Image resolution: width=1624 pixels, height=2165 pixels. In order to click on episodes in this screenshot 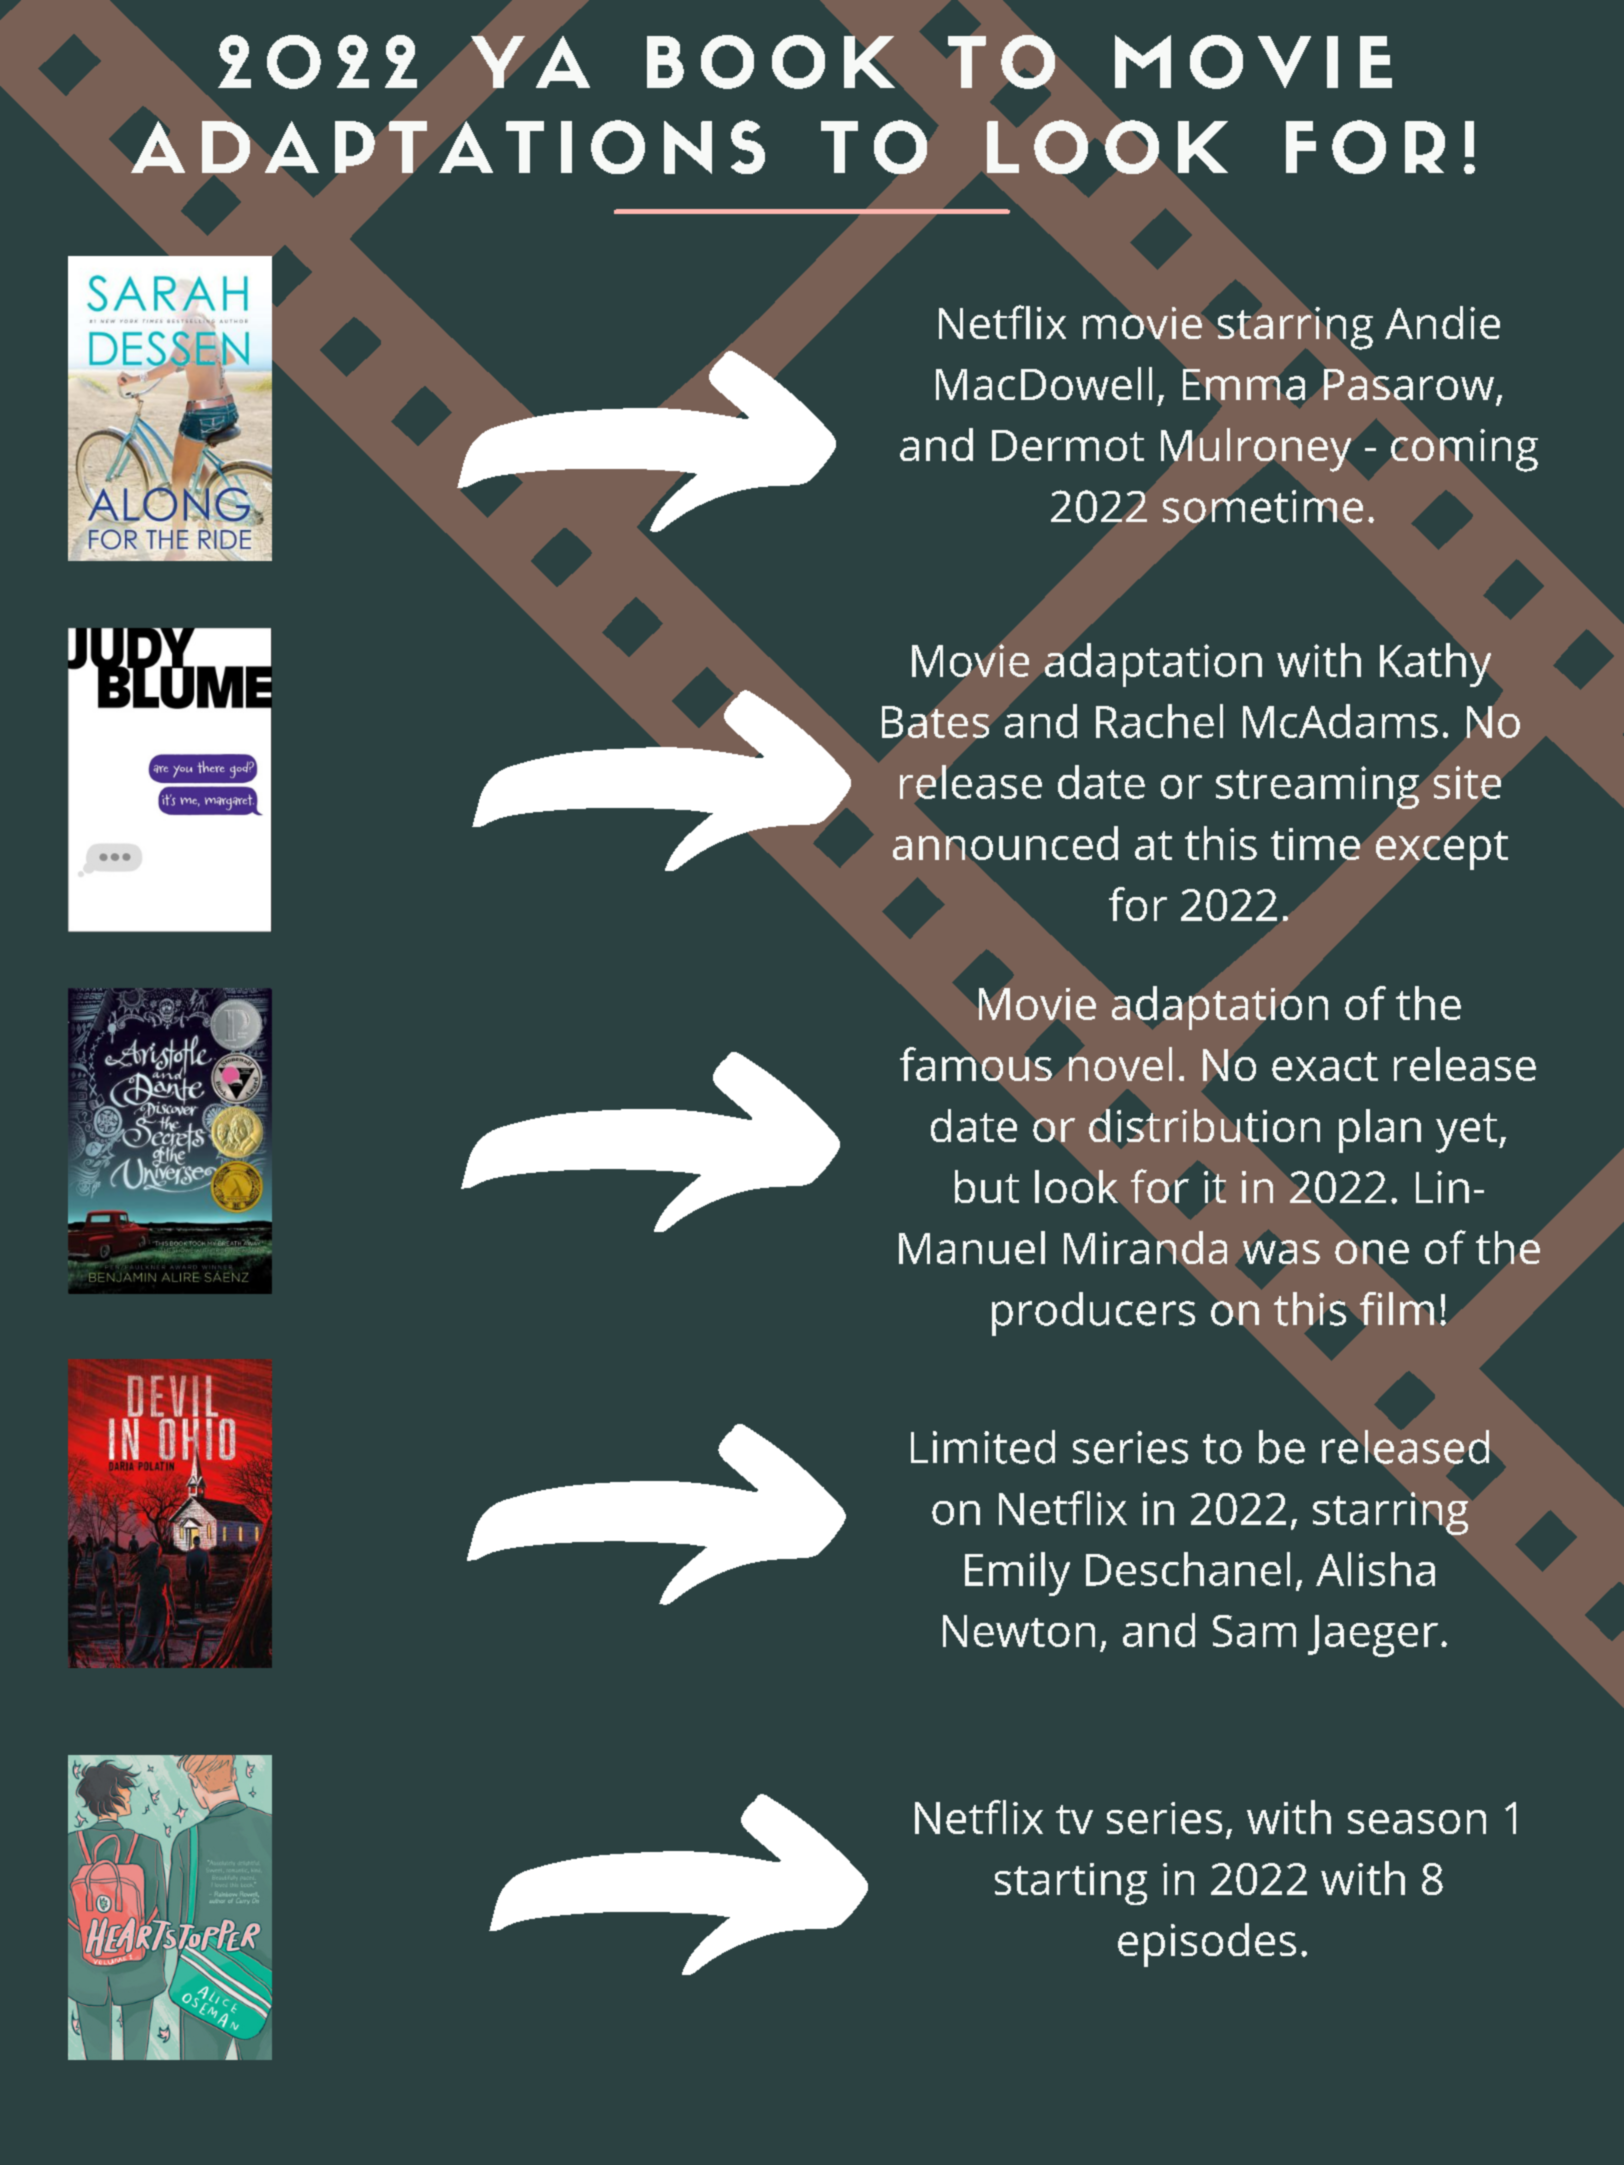, I will do `click(1207, 1945)`.
